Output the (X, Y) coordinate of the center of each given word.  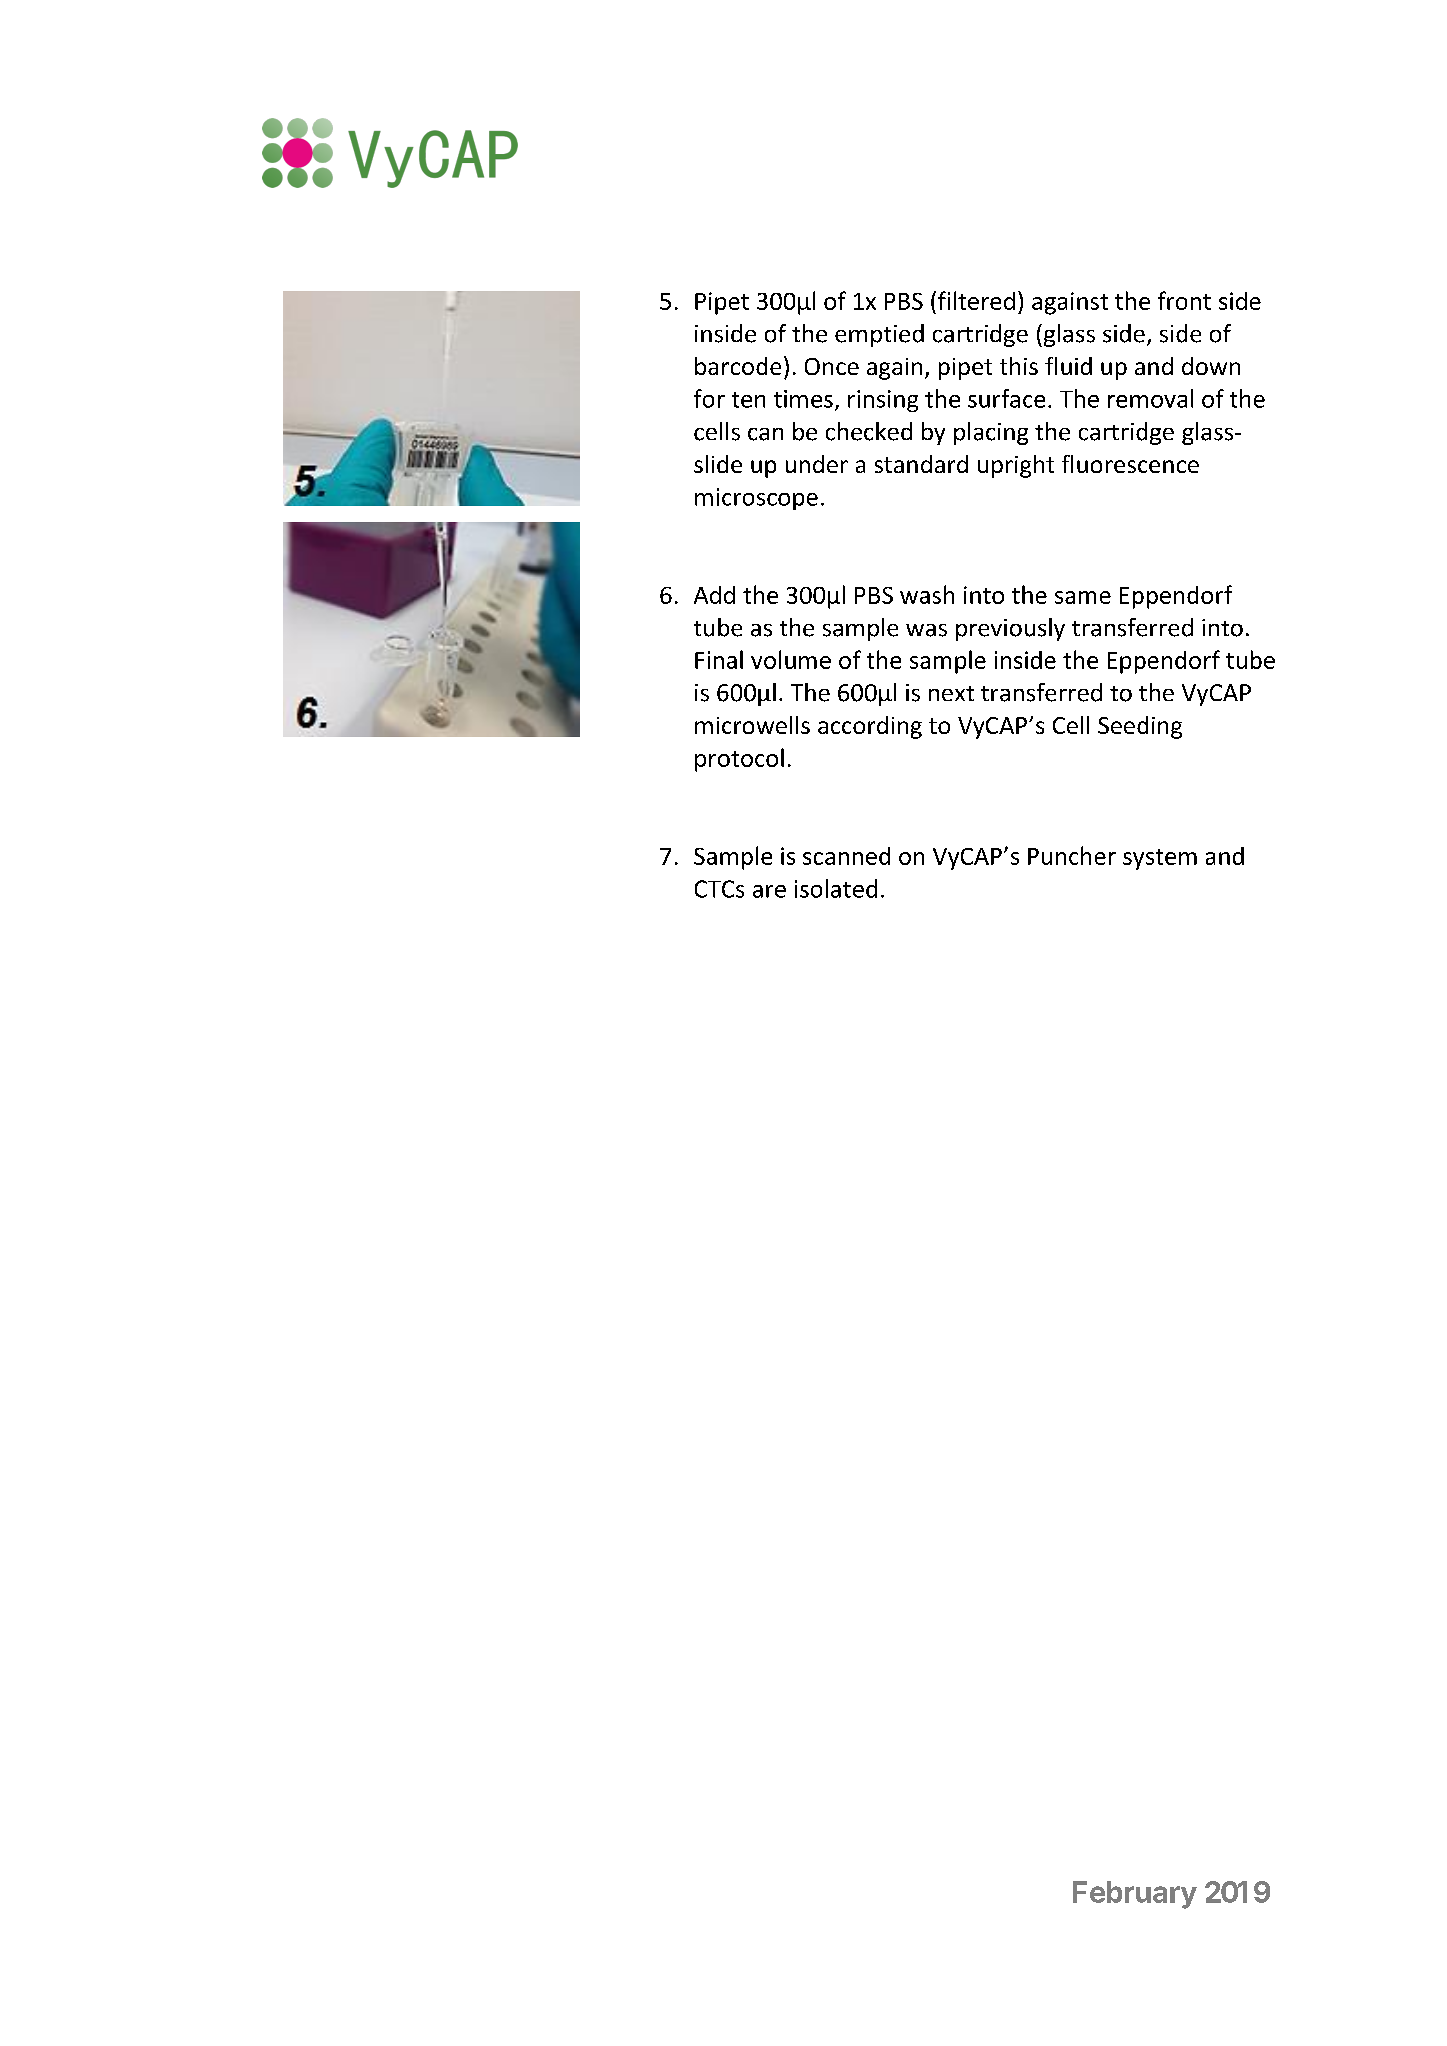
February (1135, 1895)
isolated (836, 888)
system (1160, 859)
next (951, 693)
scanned (846, 856)
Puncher (1072, 855)
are (769, 891)
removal (1150, 398)
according (870, 727)
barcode (738, 366)
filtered (976, 300)
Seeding (1140, 727)
